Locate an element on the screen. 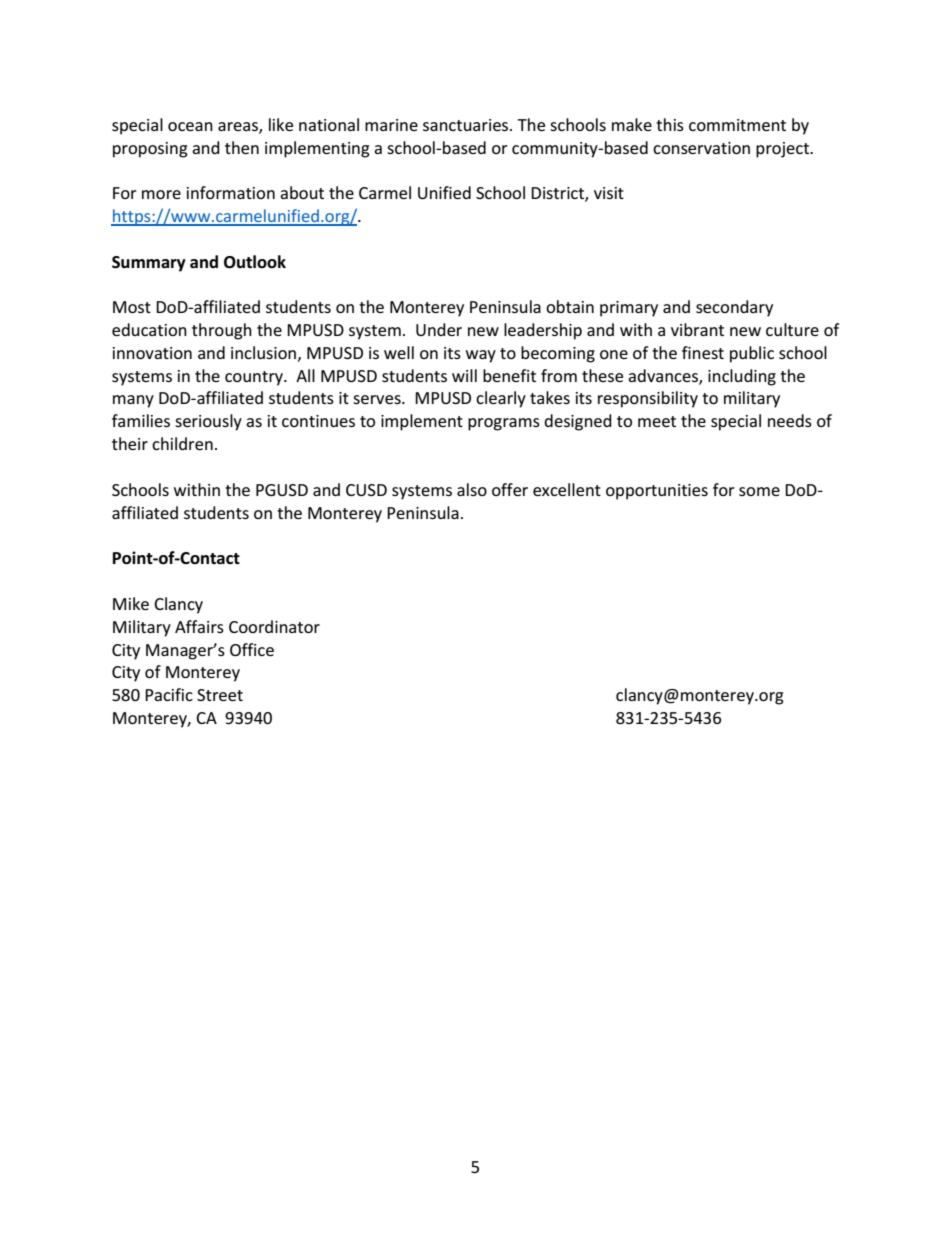  also is located at coordinates (472, 489).
